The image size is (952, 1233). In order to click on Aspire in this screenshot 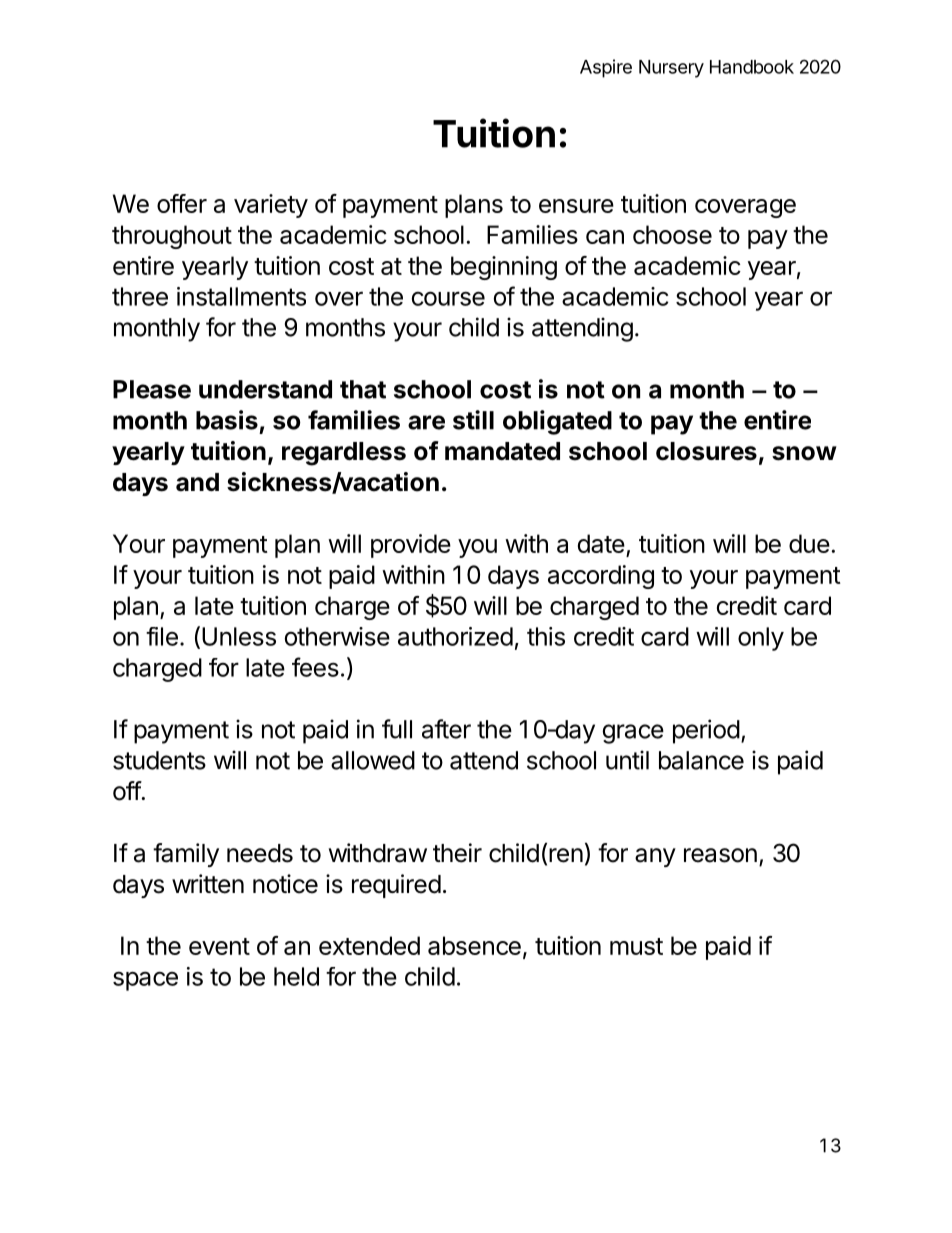, I will do `click(606, 68)`.
